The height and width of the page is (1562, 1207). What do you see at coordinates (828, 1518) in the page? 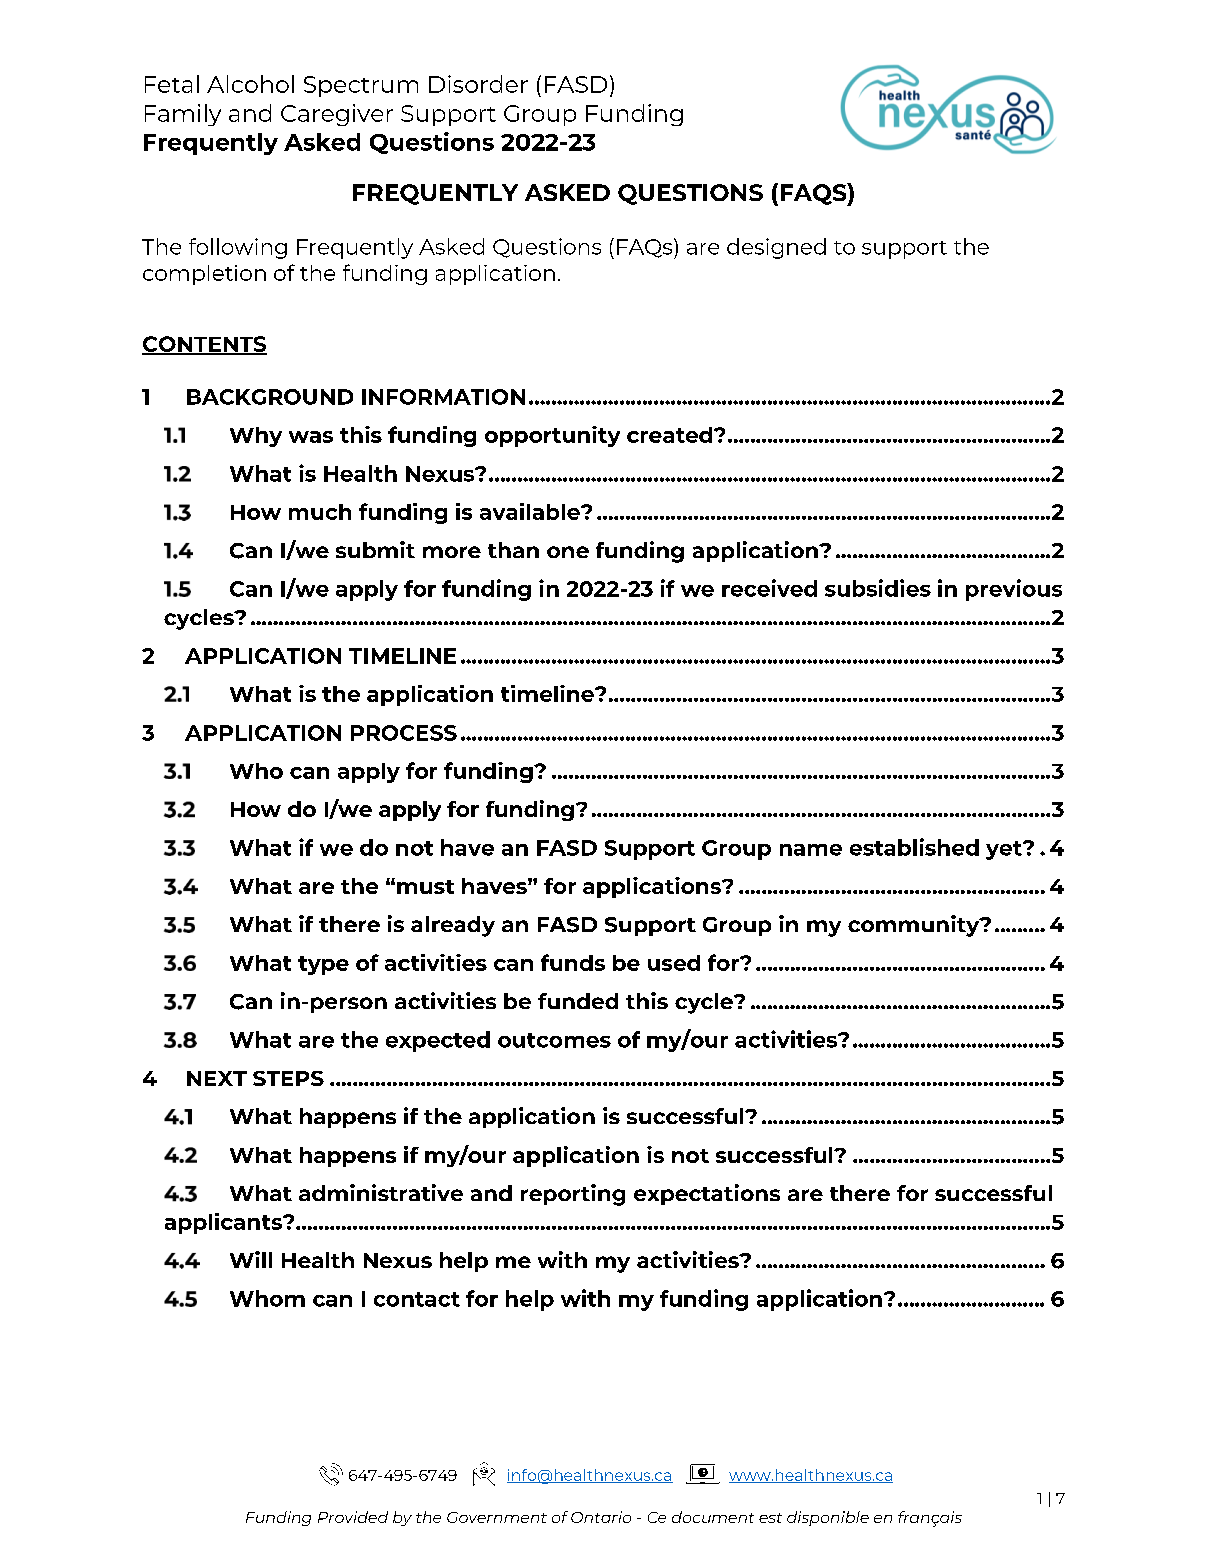
I see `disponible` at bounding box center [828, 1518].
